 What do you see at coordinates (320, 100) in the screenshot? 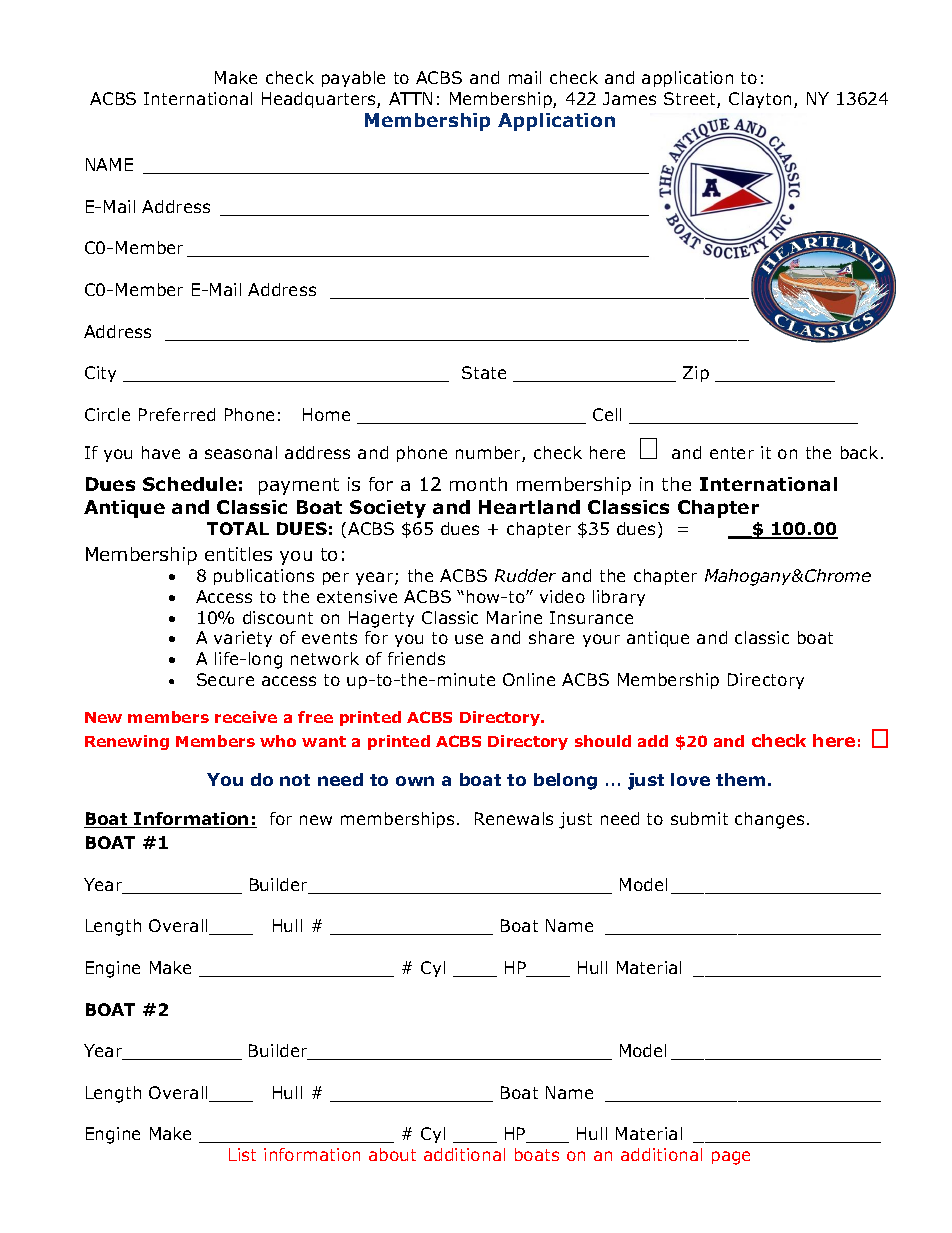
I see `Headquarters` at bounding box center [320, 100].
